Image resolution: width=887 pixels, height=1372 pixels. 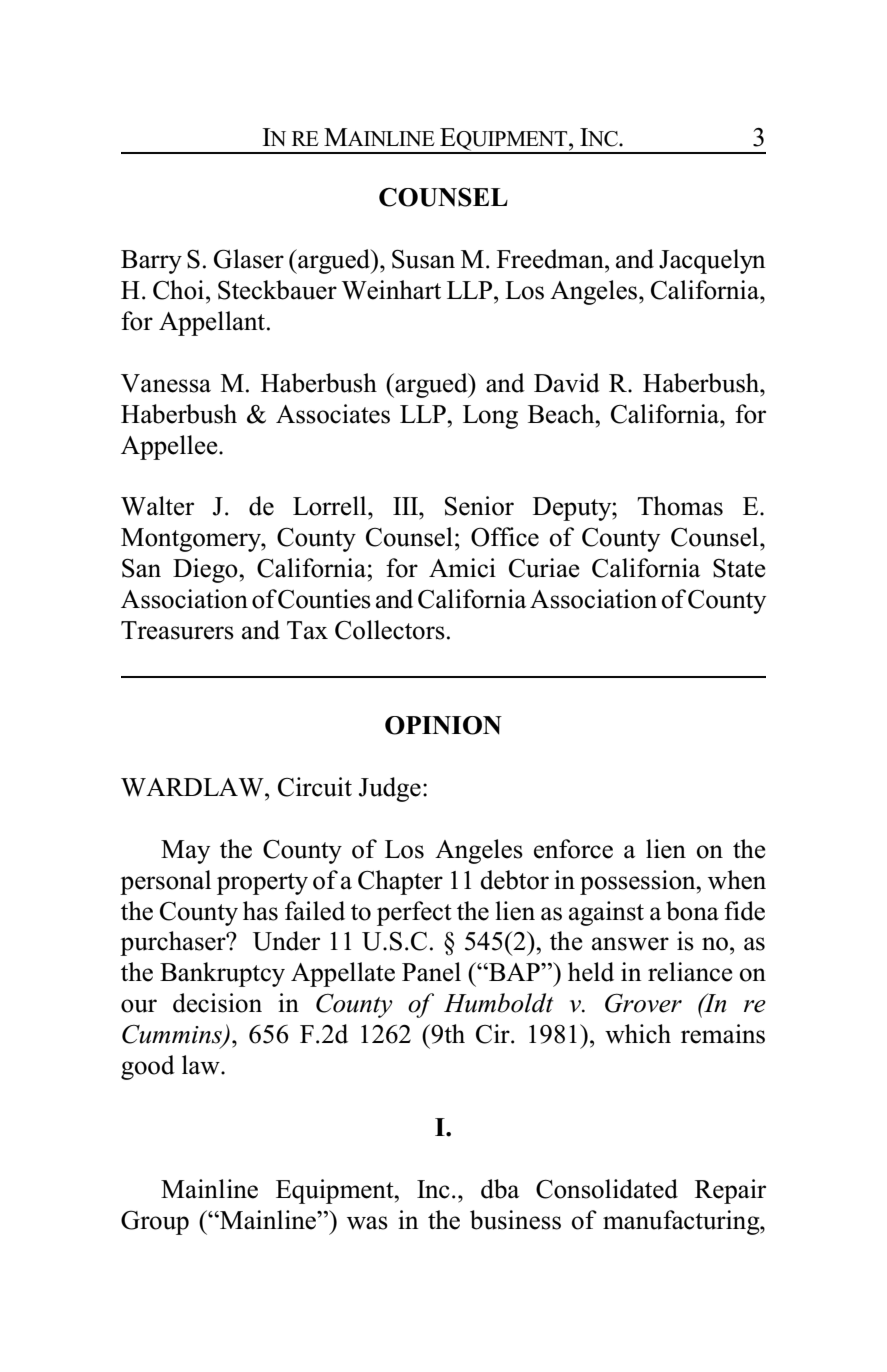 What do you see at coordinates (692, 911) in the document?
I see `bona` at bounding box center [692, 911].
